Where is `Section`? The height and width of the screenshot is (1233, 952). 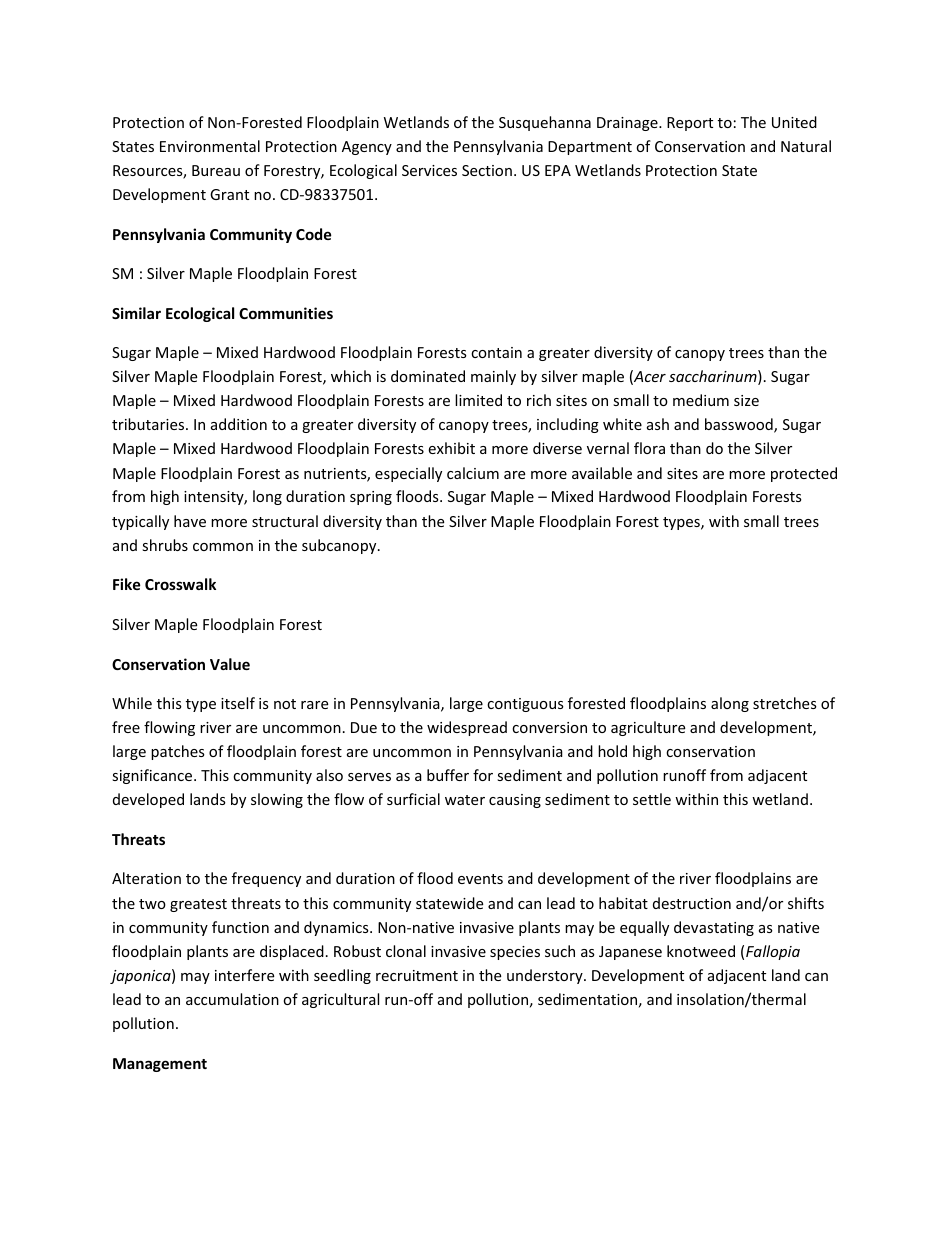 Section is located at coordinates (487, 170).
